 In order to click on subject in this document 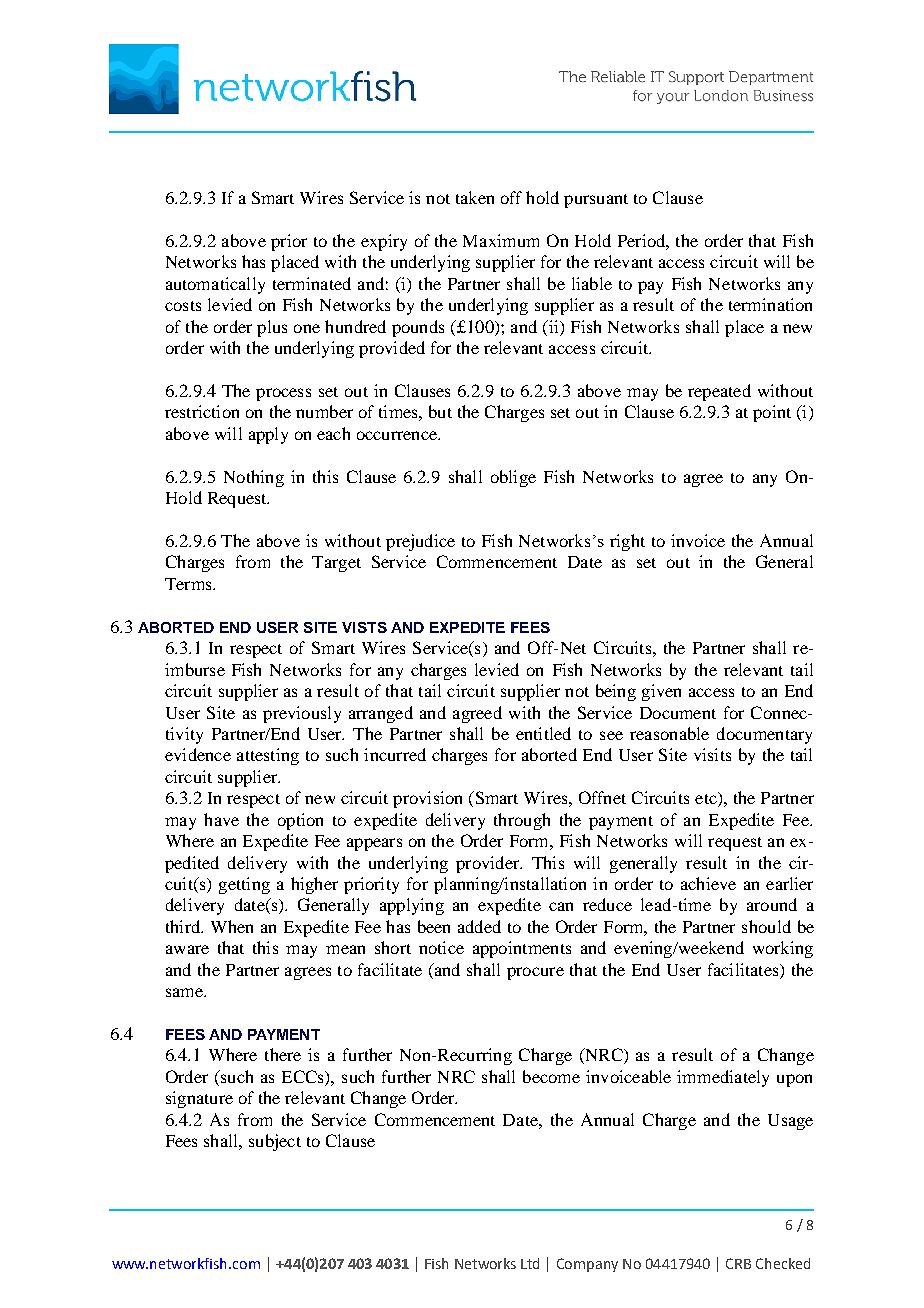, I will do `click(275, 1142)`.
